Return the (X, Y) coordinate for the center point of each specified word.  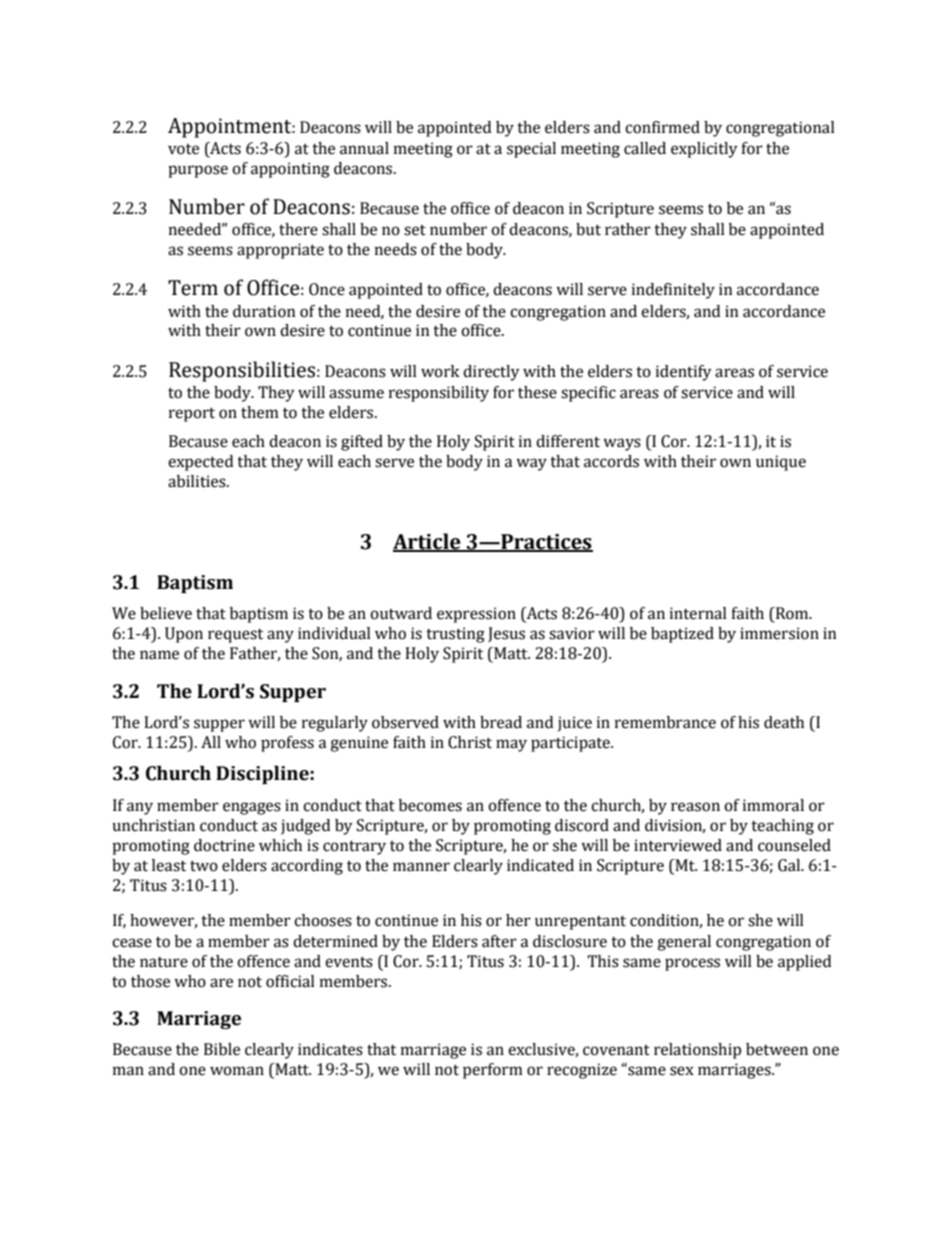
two (204, 866)
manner (421, 867)
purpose (198, 171)
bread (501, 722)
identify (684, 373)
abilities (198, 481)
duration (264, 311)
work (440, 371)
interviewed (678, 845)
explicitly (704, 150)
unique (781, 463)
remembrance (665, 722)
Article (428, 542)
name (159, 655)
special (531, 150)
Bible (222, 1049)
